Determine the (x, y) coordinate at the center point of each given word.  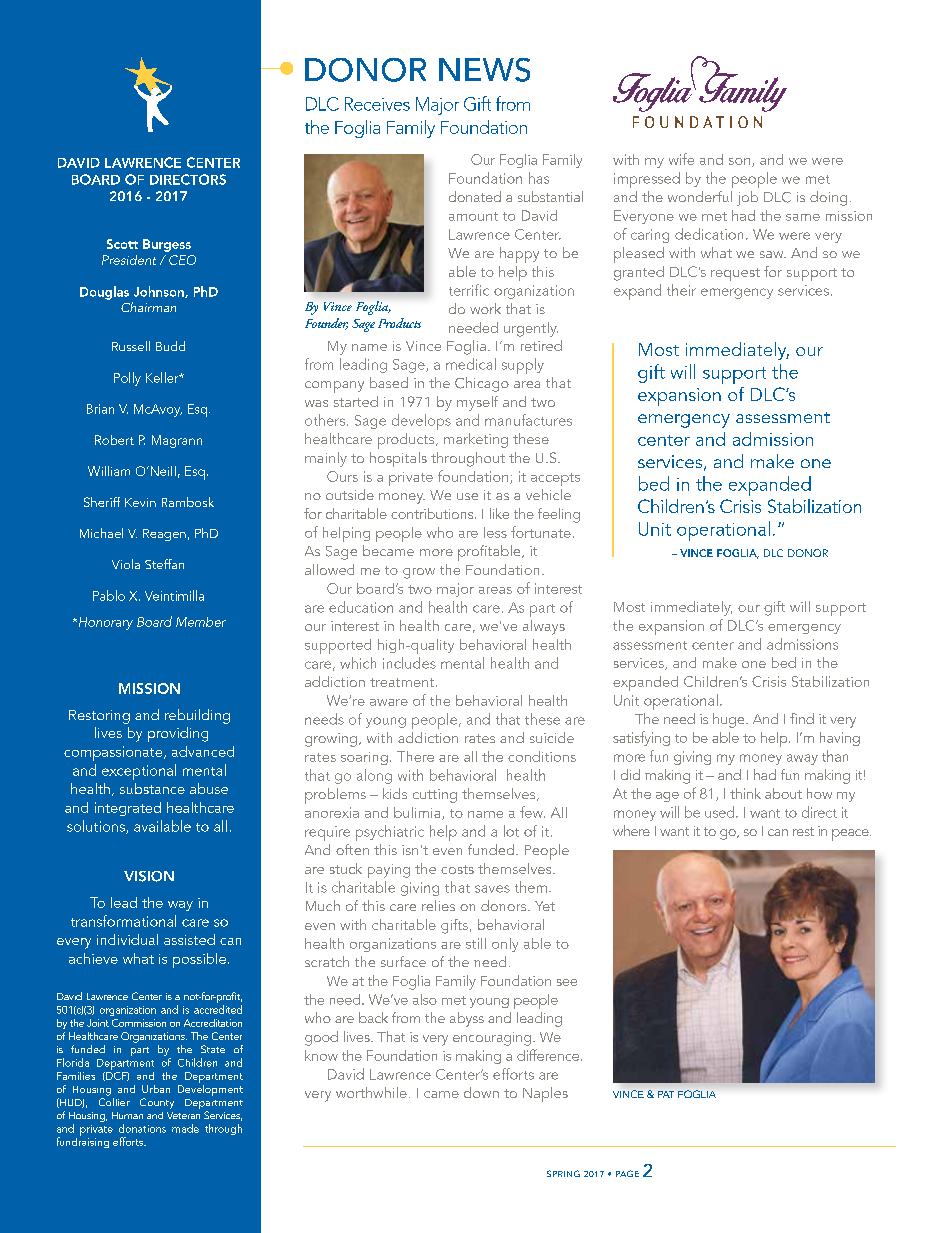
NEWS (484, 70)
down (481, 1092)
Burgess (167, 245)
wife (681, 159)
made (185, 1128)
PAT (666, 1094)
